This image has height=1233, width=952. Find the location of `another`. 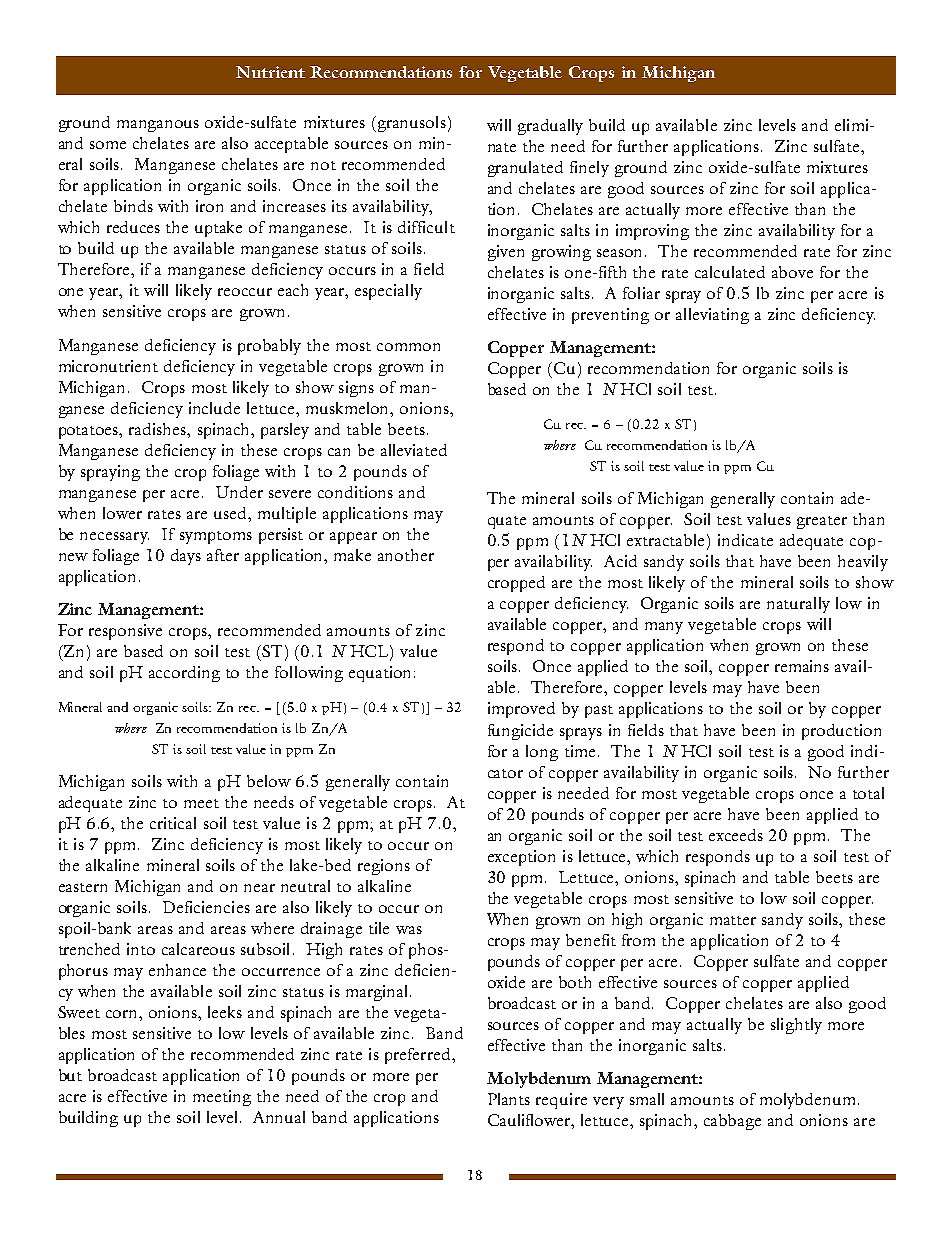

another is located at coordinates (406, 555).
